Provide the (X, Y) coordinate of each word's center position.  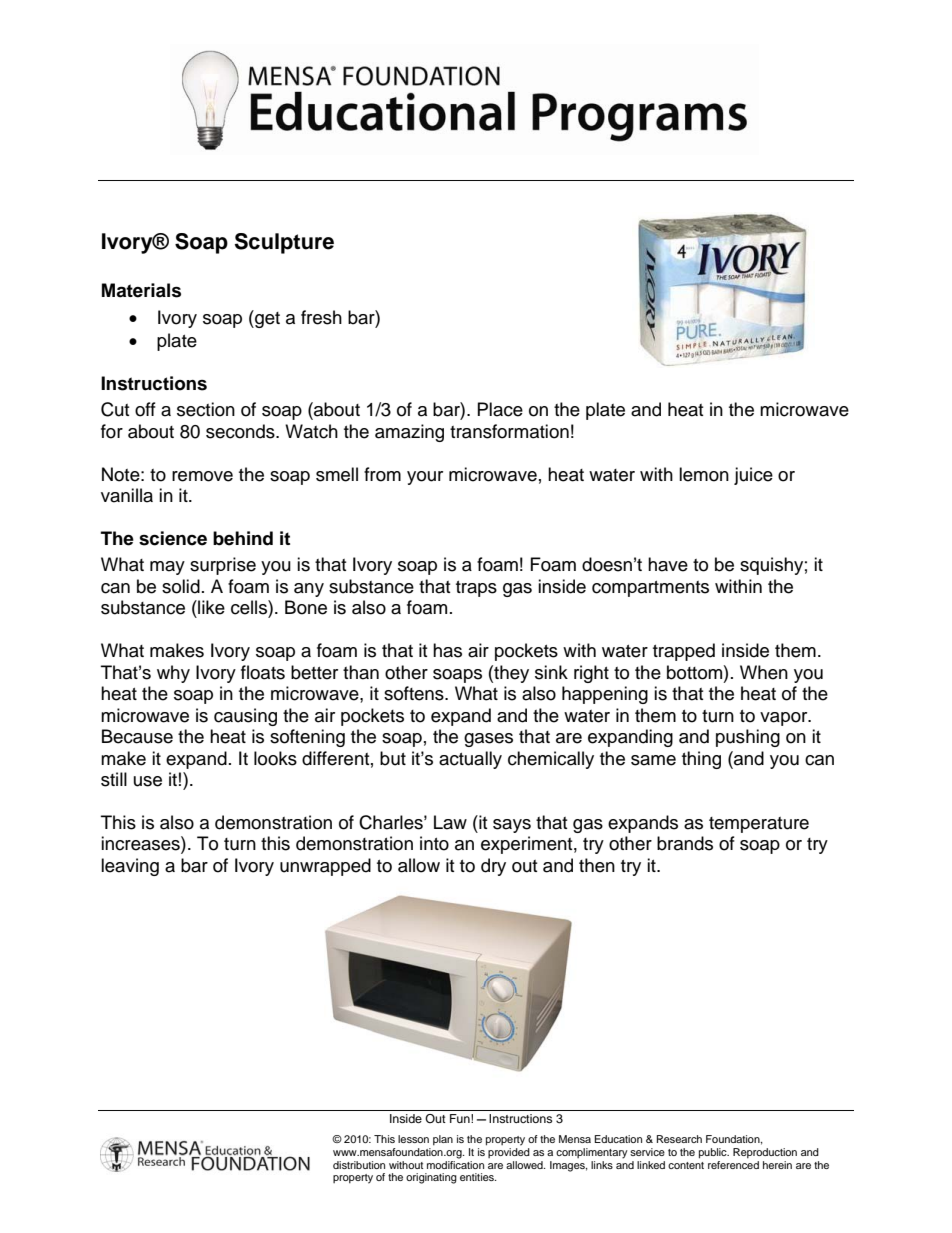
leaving (130, 867)
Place (500, 409)
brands (685, 843)
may (167, 568)
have (668, 564)
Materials (141, 290)
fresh (321, 317)
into (434, 843)
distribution (359, 1165)
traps (476, 589)
